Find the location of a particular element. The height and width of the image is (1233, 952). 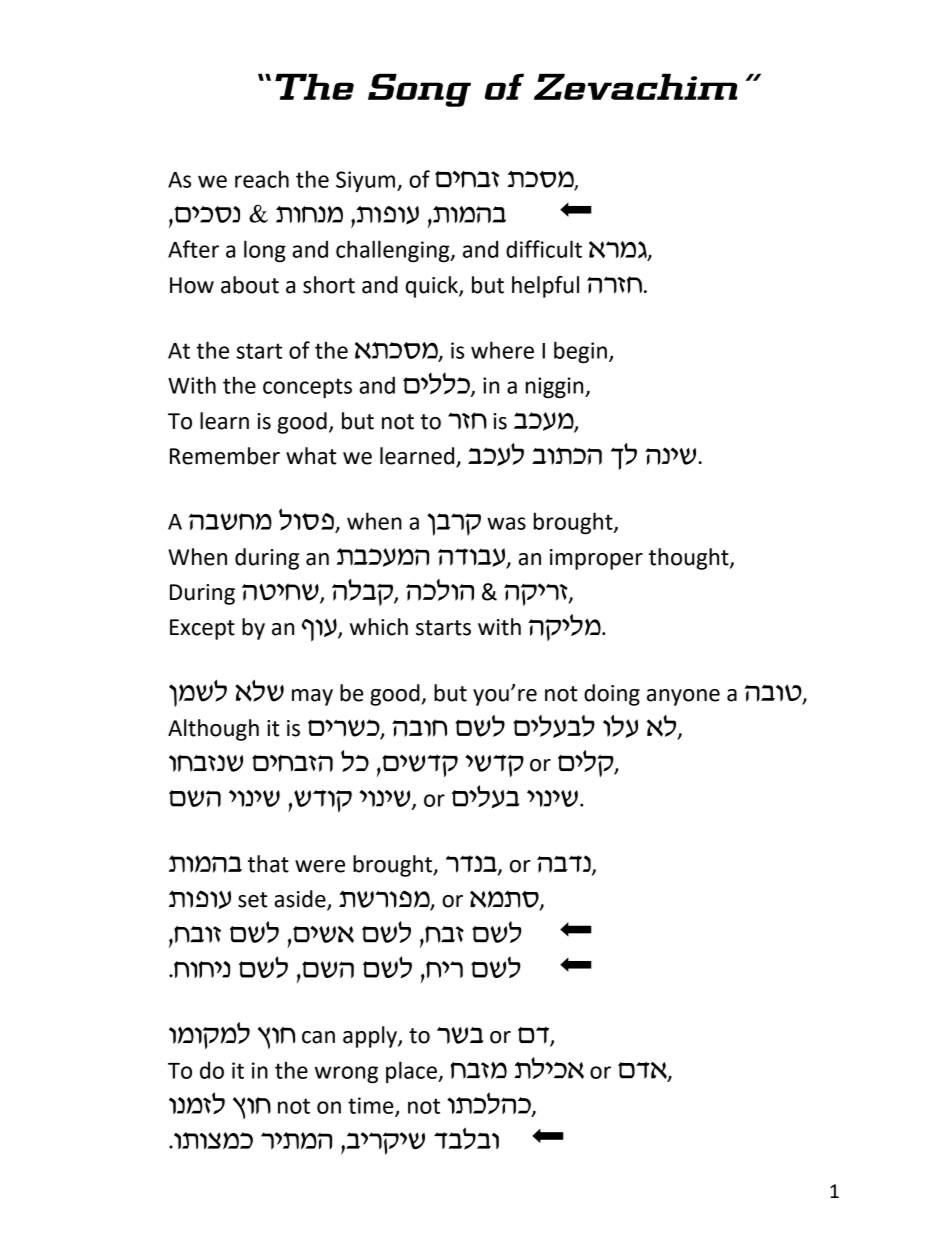

about is located at coordinates (250, 285).
